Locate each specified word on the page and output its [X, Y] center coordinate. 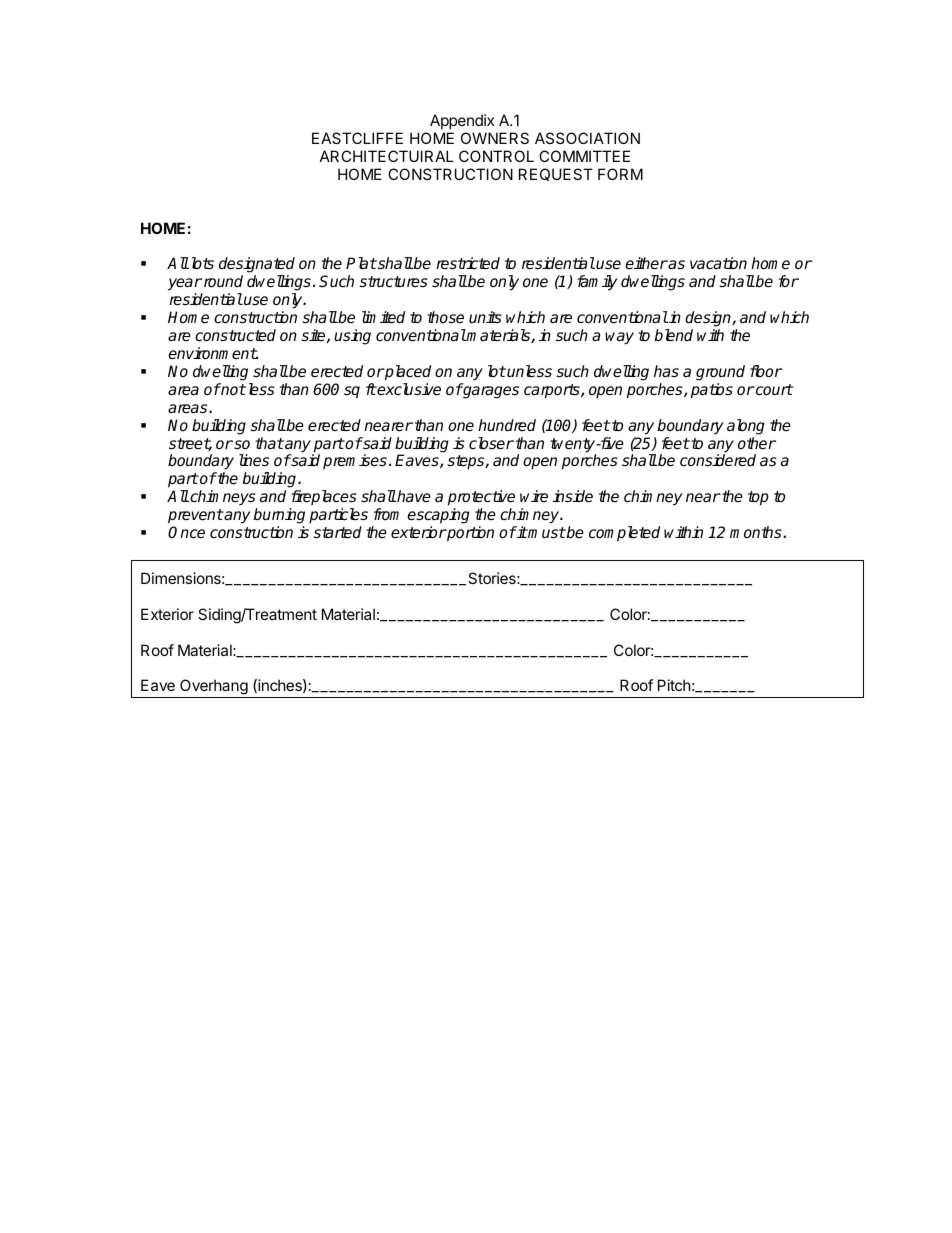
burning [279, 516]
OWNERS [495, 138]
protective [481, 498]
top [758, 498]
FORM [620, 174]
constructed [235, 335]
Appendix [462, 121]
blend [673, 335]
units [485, 317]
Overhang [214, 688]
